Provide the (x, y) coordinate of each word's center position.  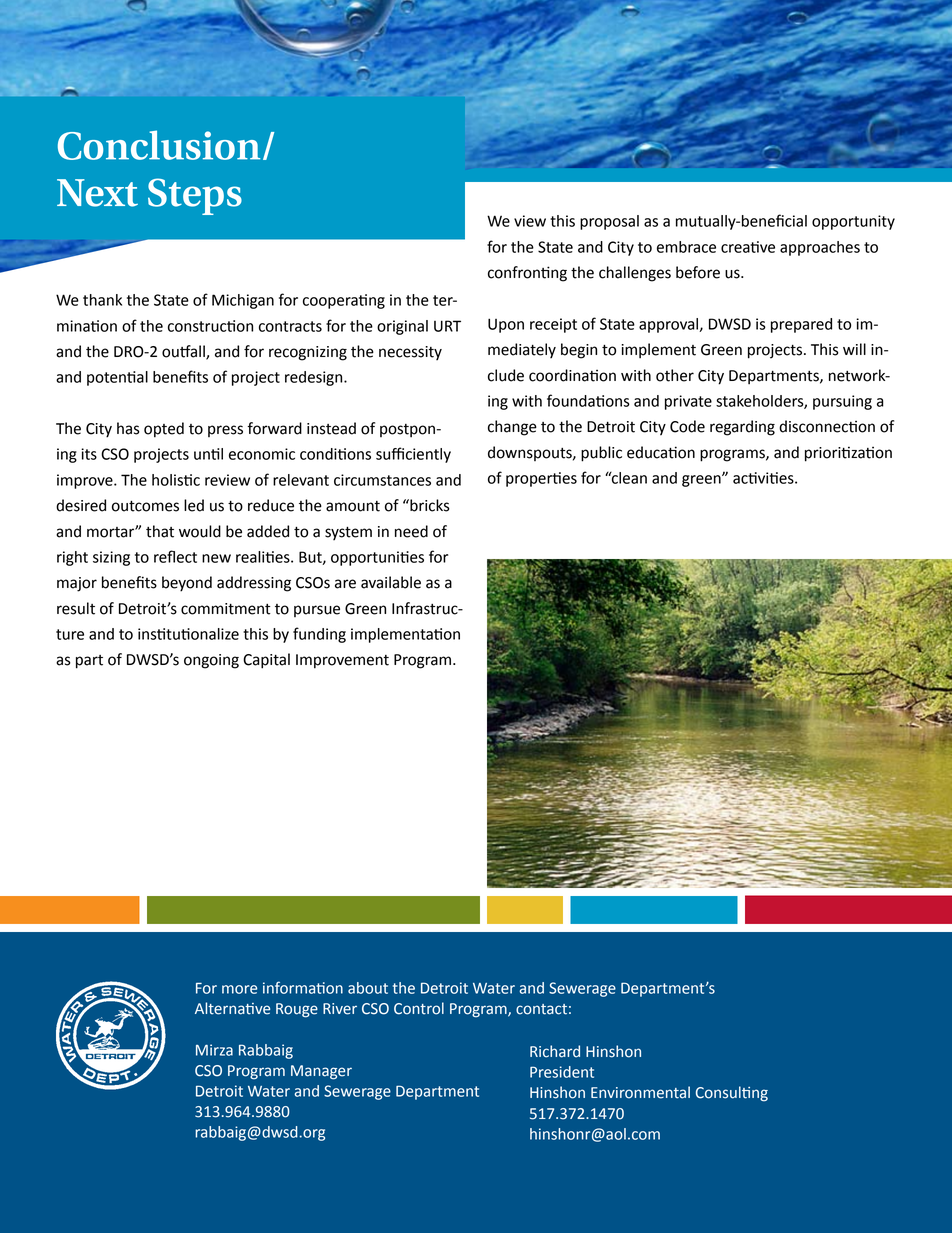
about (368, 988)
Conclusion (159, 145)
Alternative (232, 1008)
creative (748, 247)
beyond (187, 584)
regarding (742, 428)
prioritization (848, 454)
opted (164, 430)
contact (541, 1009)
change (512, 428)
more (239, 989)
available (391, 582)
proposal (609, 222)
